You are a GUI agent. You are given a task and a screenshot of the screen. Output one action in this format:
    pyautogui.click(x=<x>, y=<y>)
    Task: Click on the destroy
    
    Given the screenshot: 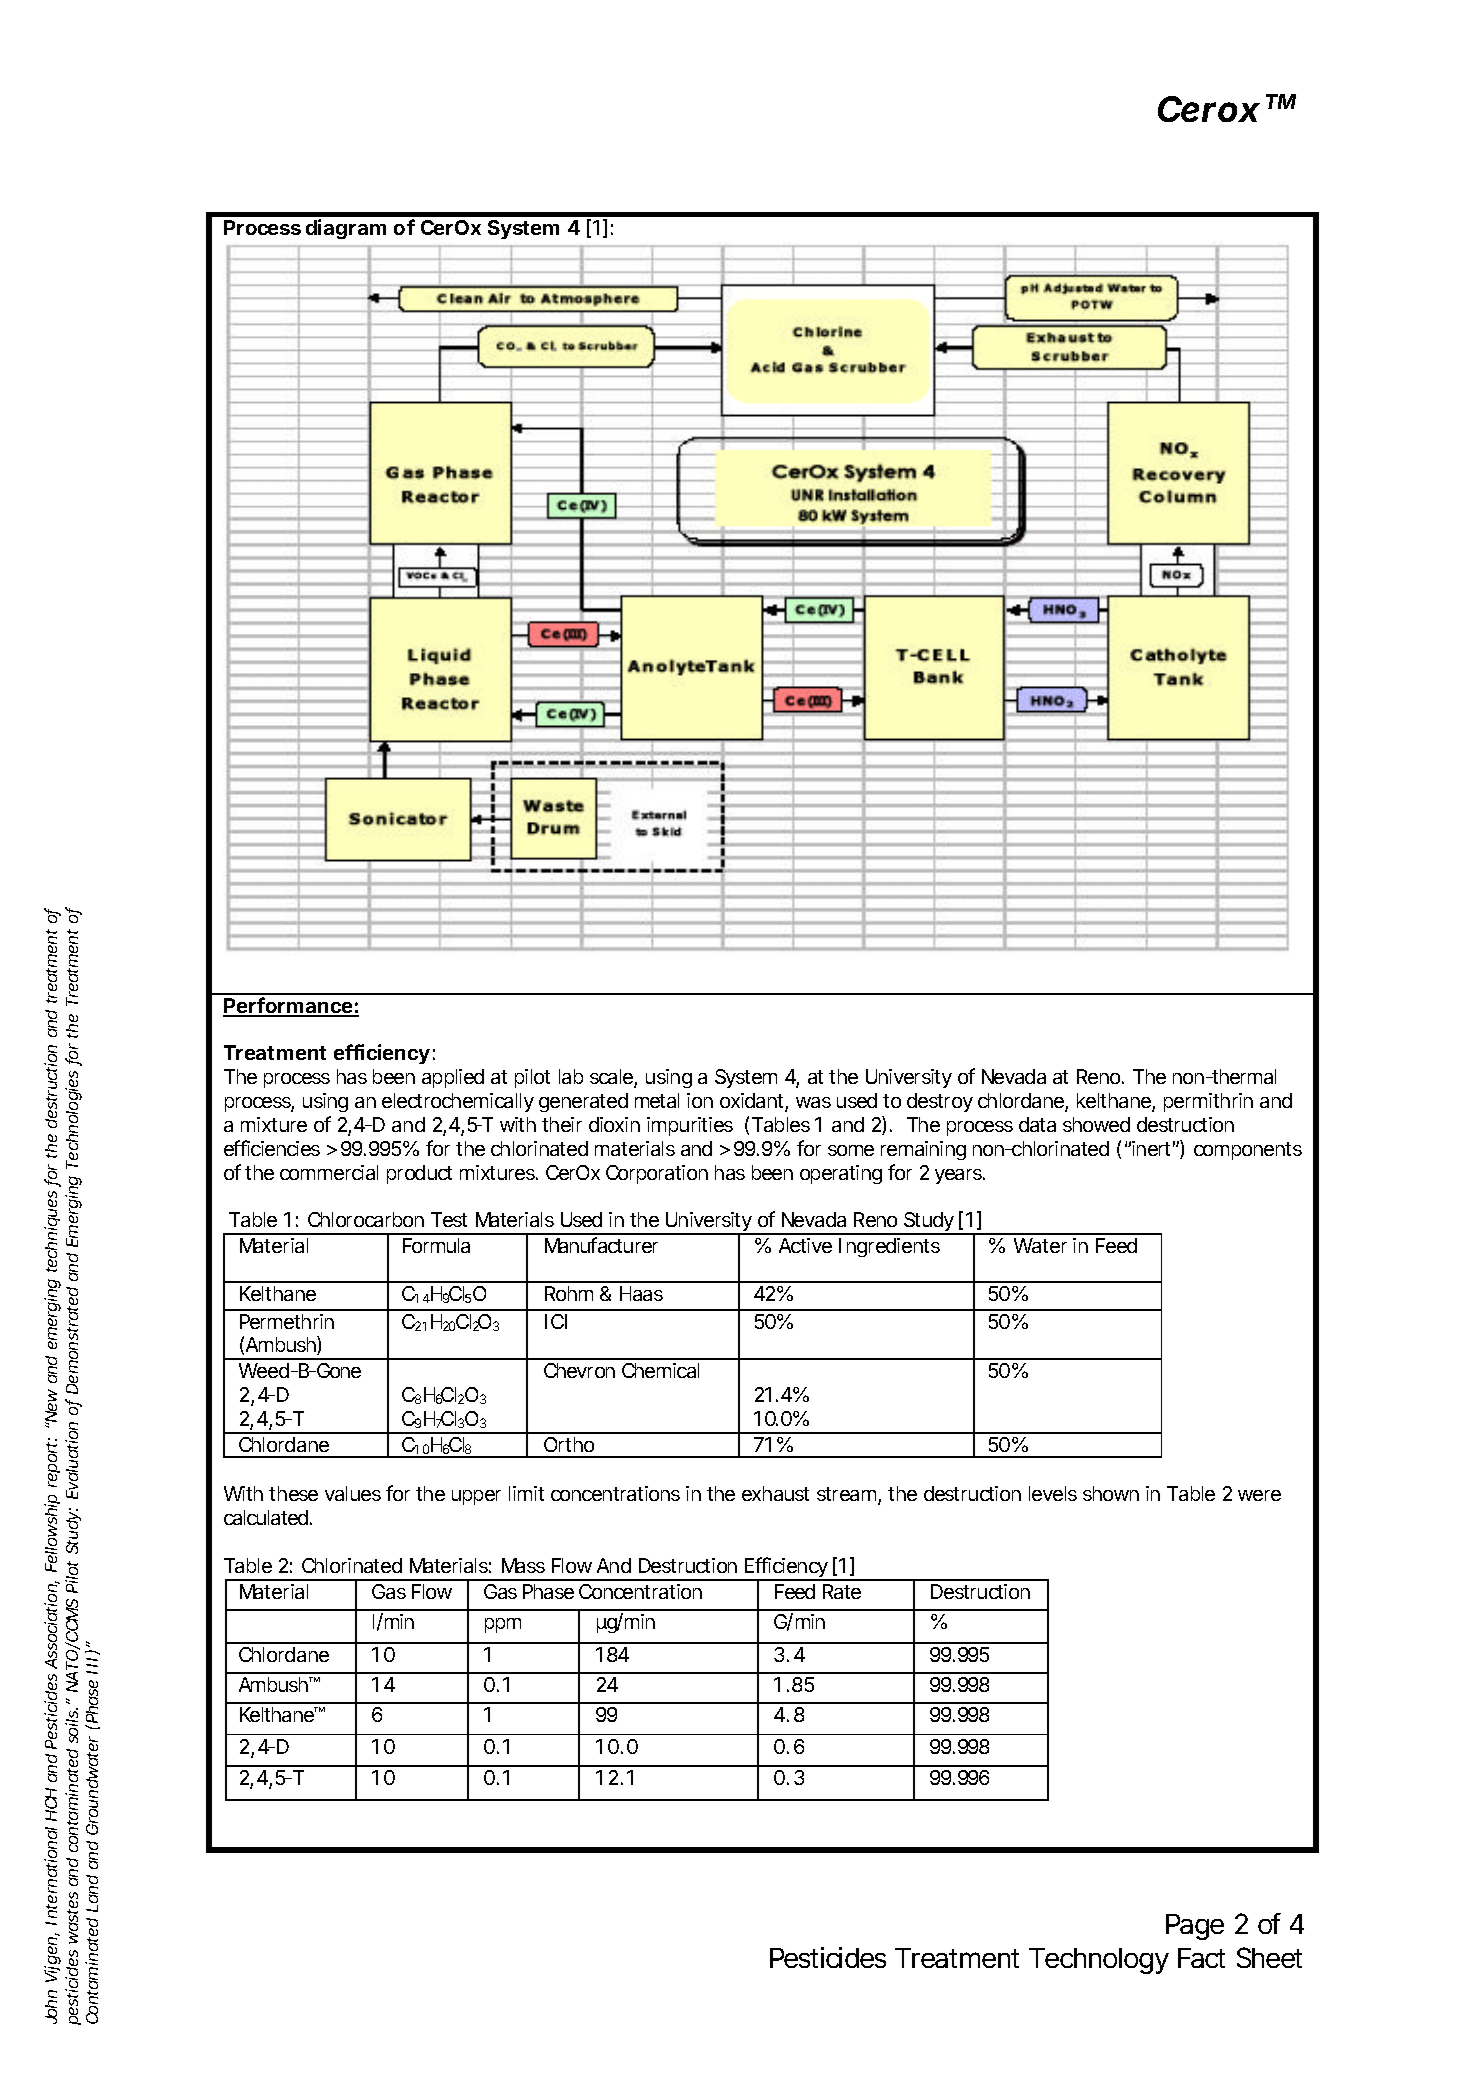 What is the action you would take?
    pyautogui.click(x=940, y=1102)
